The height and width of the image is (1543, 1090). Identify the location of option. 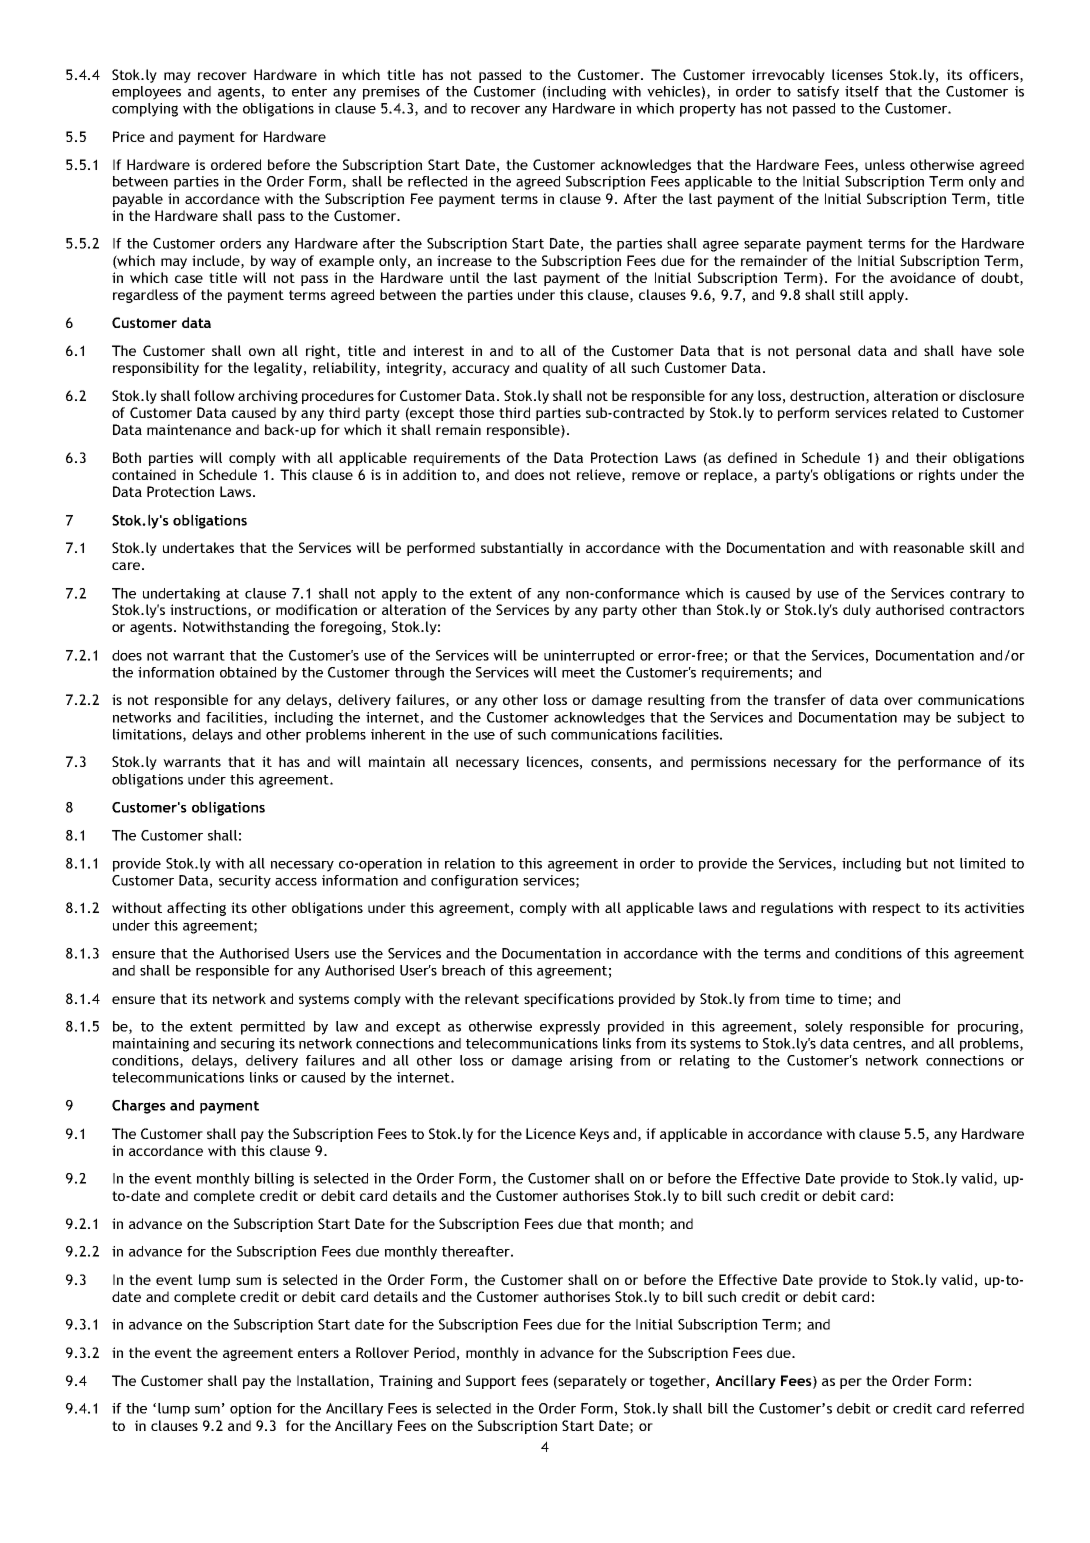
(250, 1410).
